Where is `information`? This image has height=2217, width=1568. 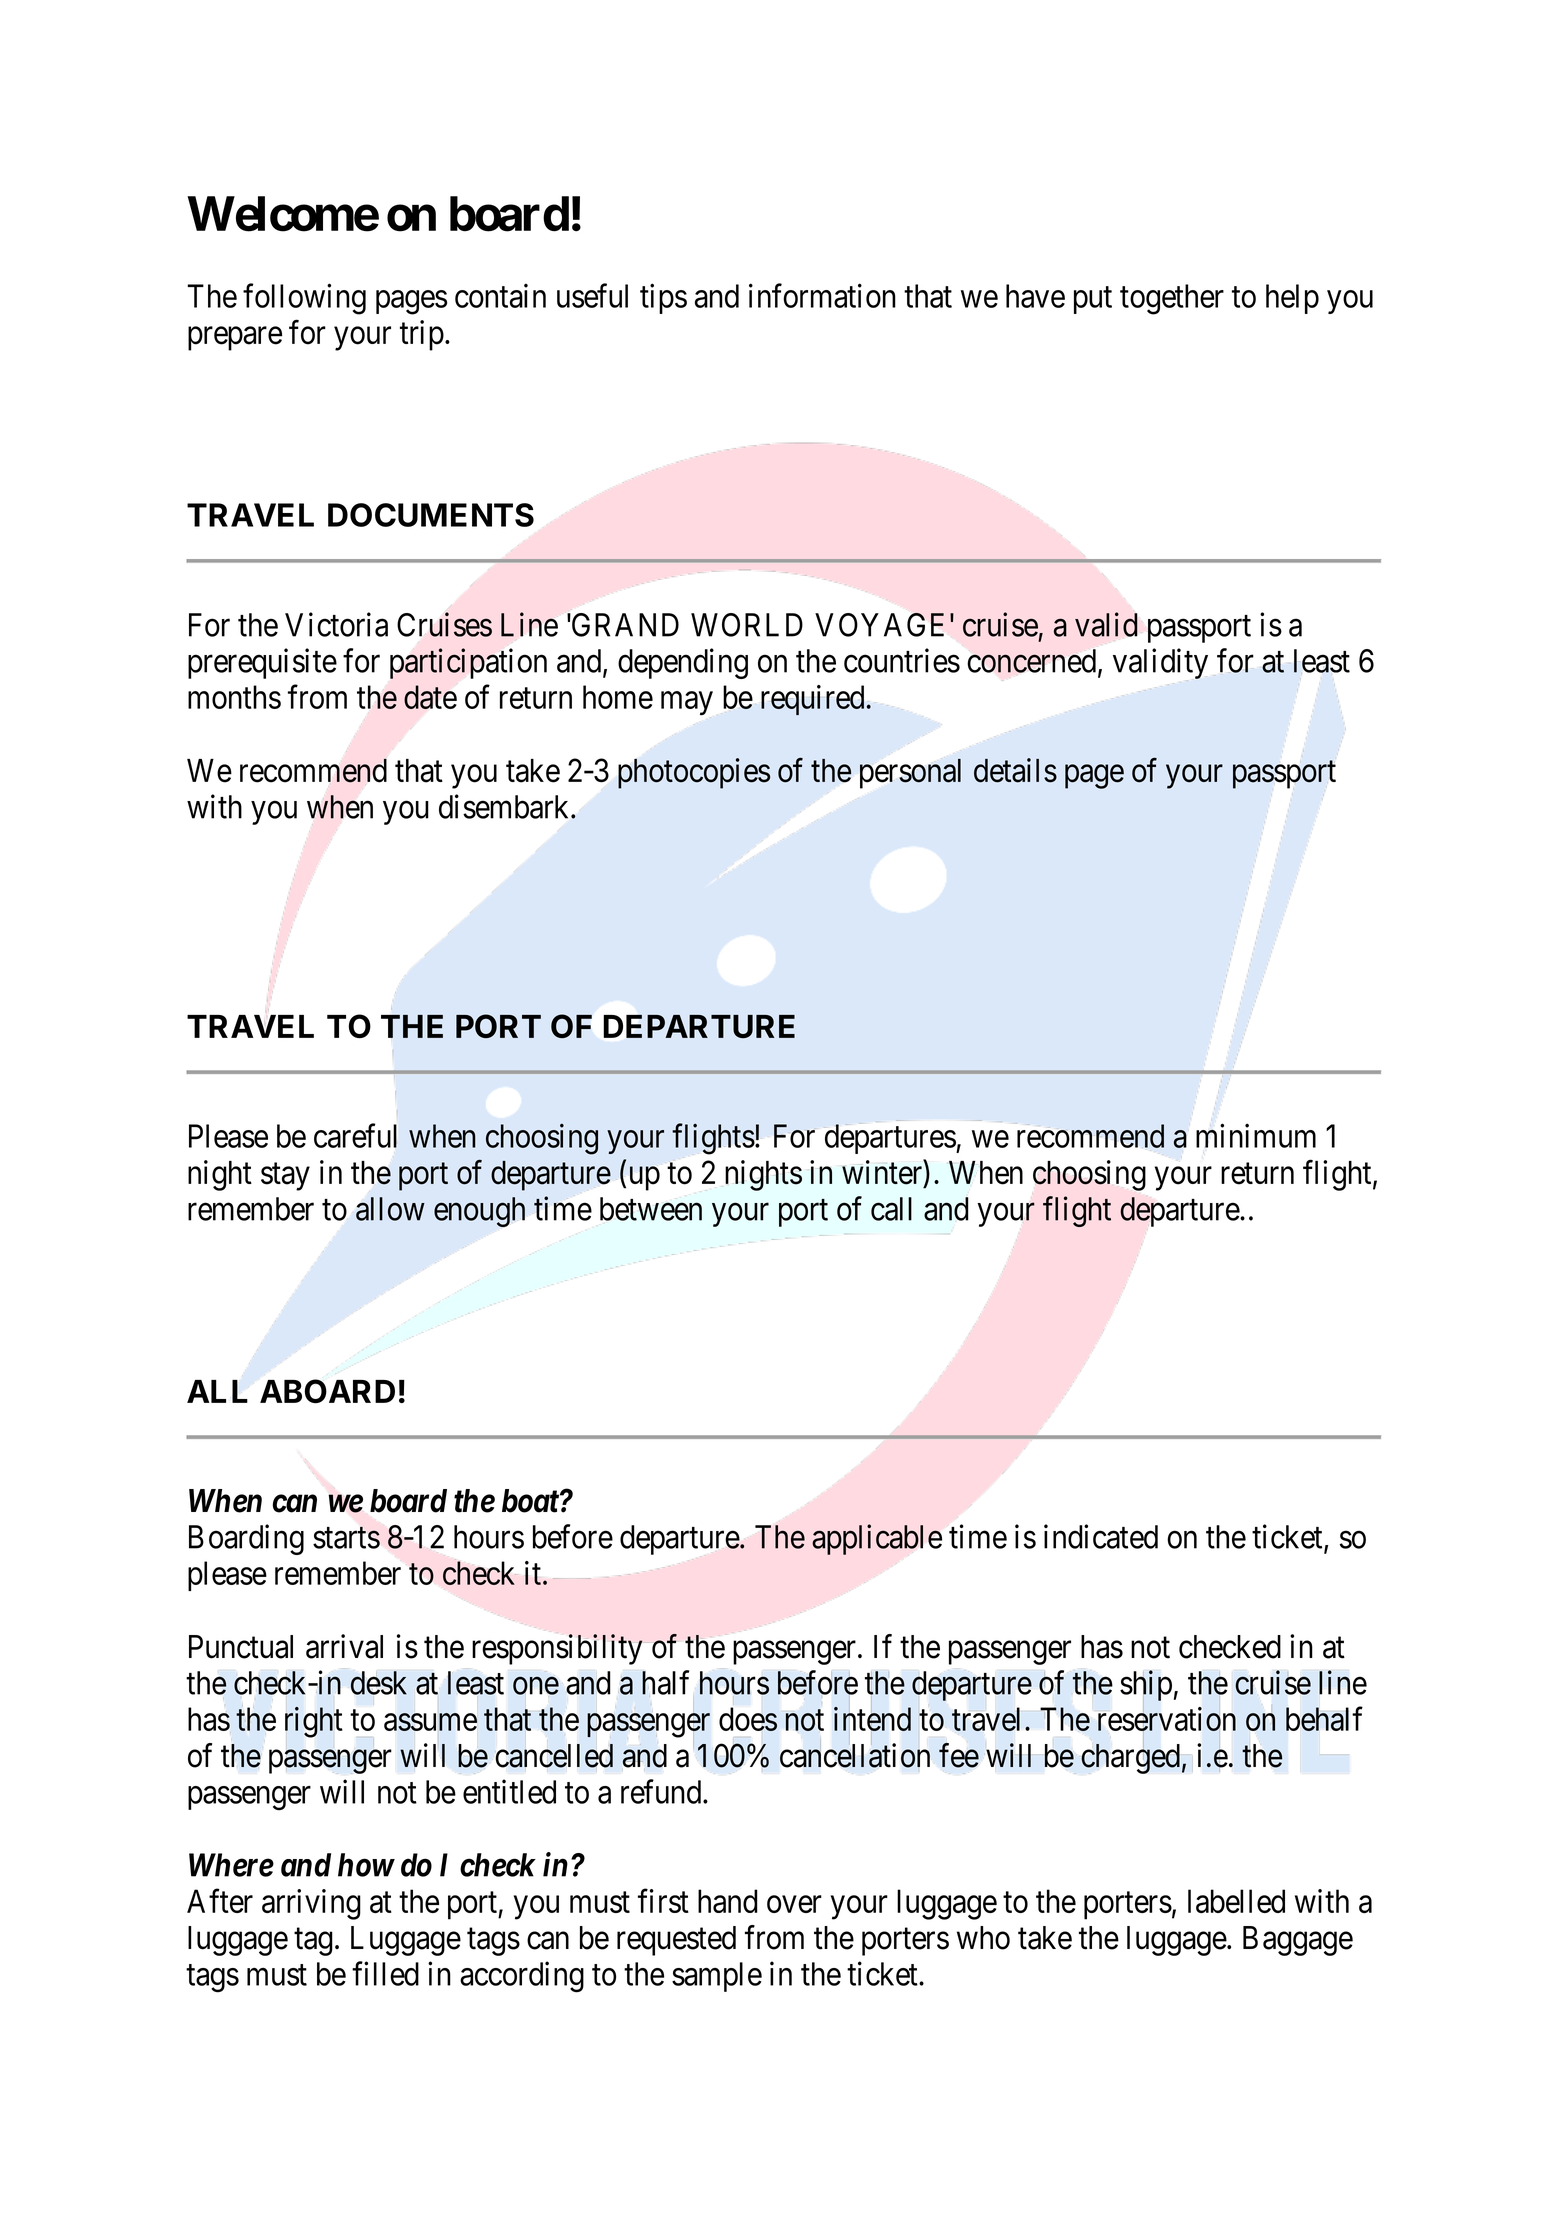
information is located at coordinates (822, 295).
